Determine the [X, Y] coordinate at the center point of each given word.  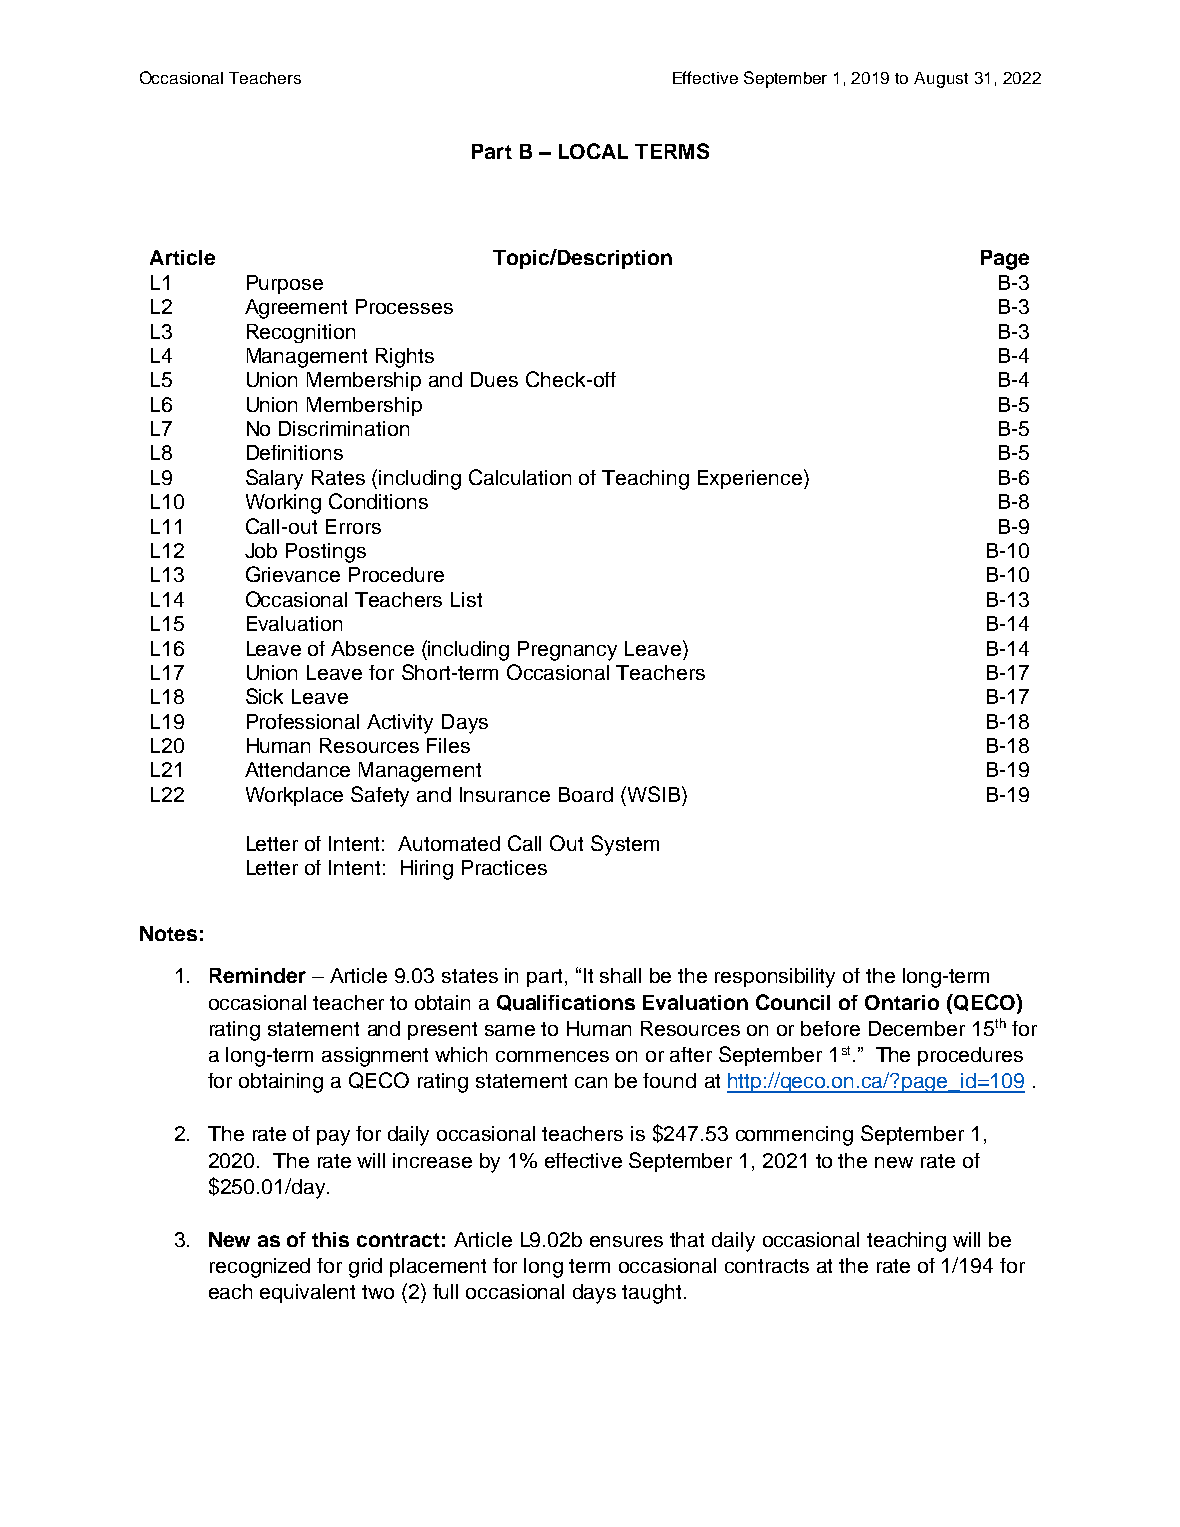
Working [283, 504]
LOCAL [593, 151]
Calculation [520, 477]
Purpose [285, 284]
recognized [260, 1268]
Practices [504, 867]
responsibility [775, 978]
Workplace [294, 796]
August [941, 80]
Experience [750, 479]
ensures [626, 1241]
